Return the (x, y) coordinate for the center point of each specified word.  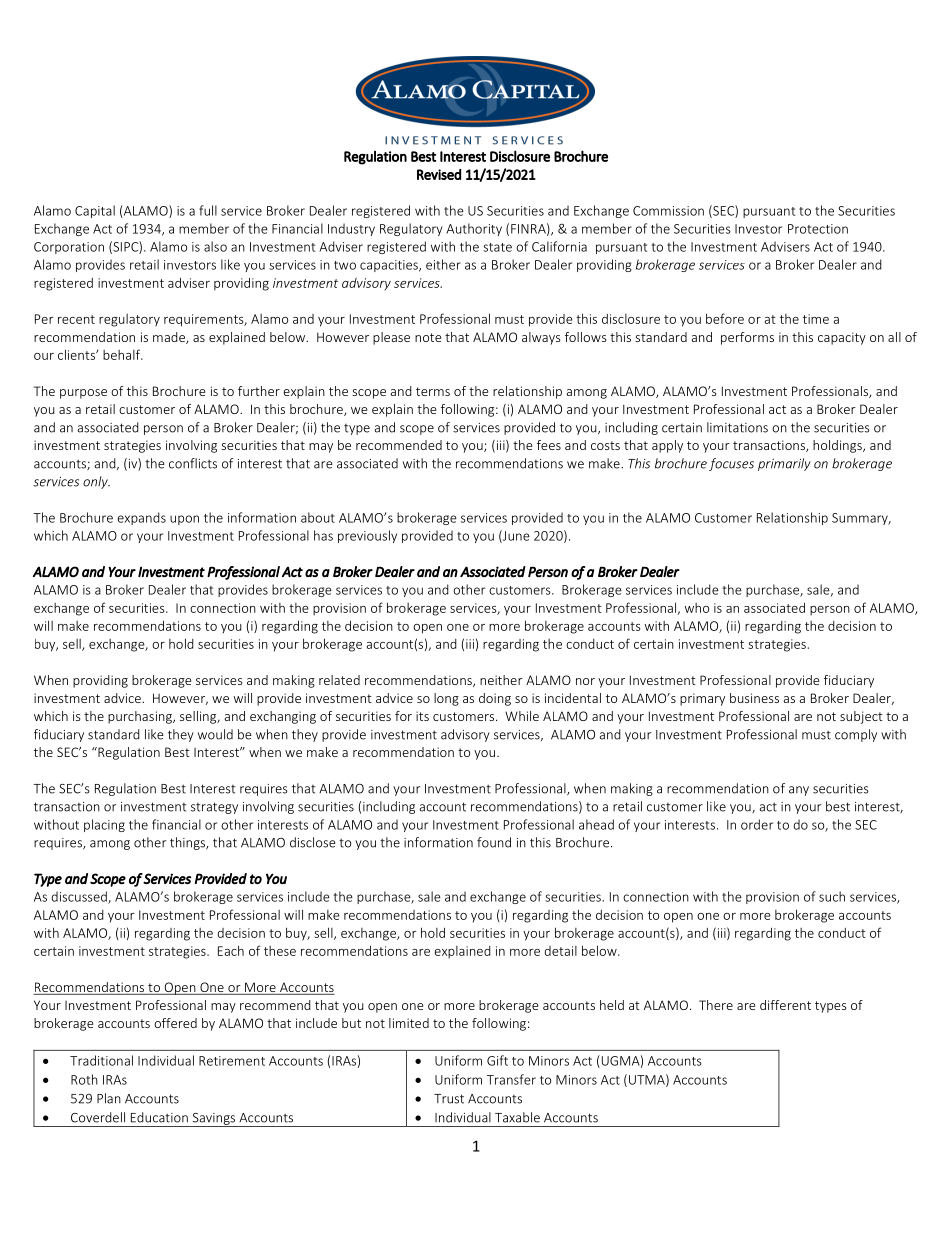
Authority (474, 229)
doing (495, 699)
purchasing (141, 717)
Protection (818, 229)
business (754, 698)
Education (159, 1117)
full (208, 210)
